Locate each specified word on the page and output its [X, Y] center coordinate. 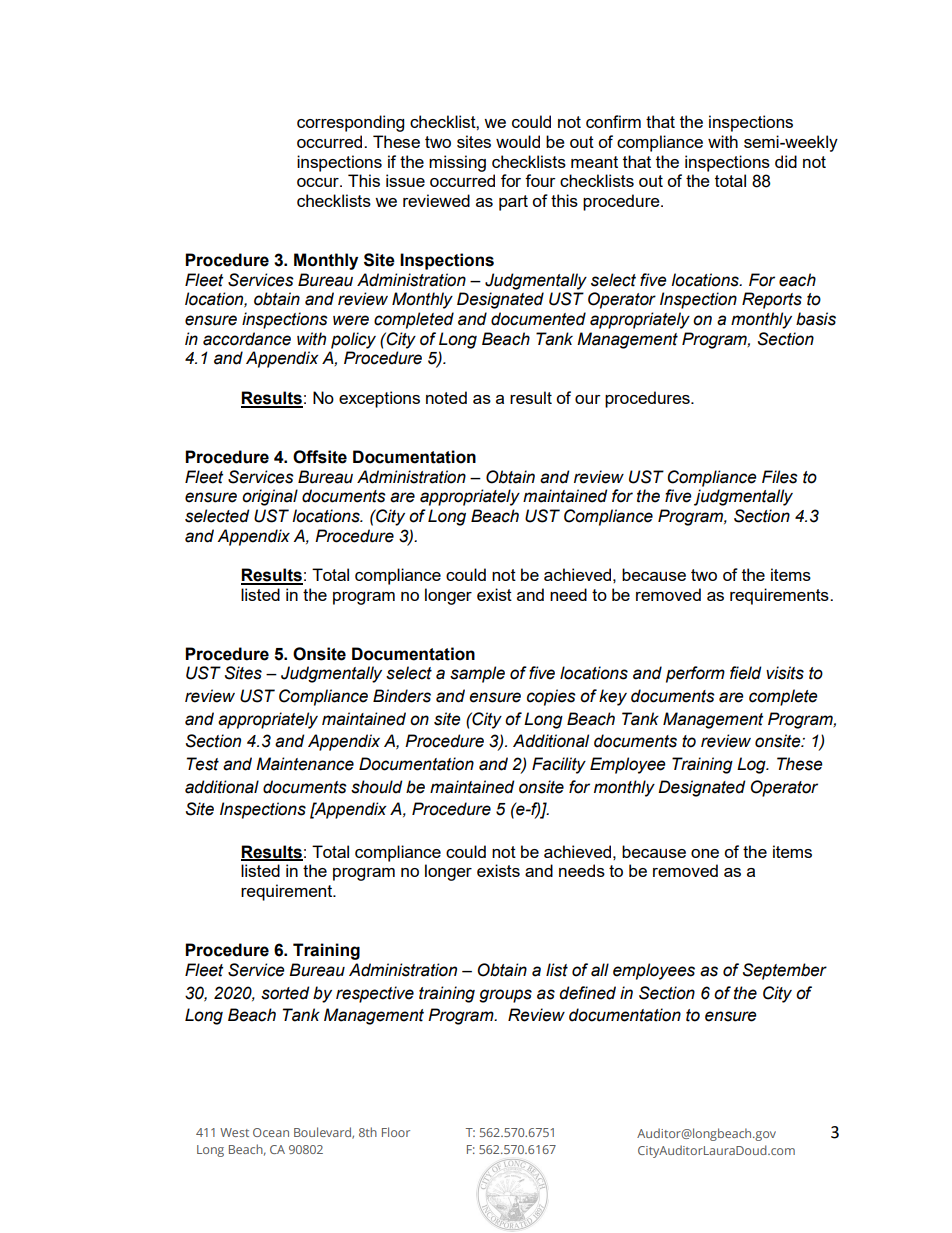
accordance [247, 339]
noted [446, 397]
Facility [559, 765]
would [518, 141]
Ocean [271, 1132]
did [786, 161]
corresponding [350, 123]
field [746, 673]
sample [477, 674]
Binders [402, 696]
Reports [772, 300]
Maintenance [305, 764]
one [705, 853]
